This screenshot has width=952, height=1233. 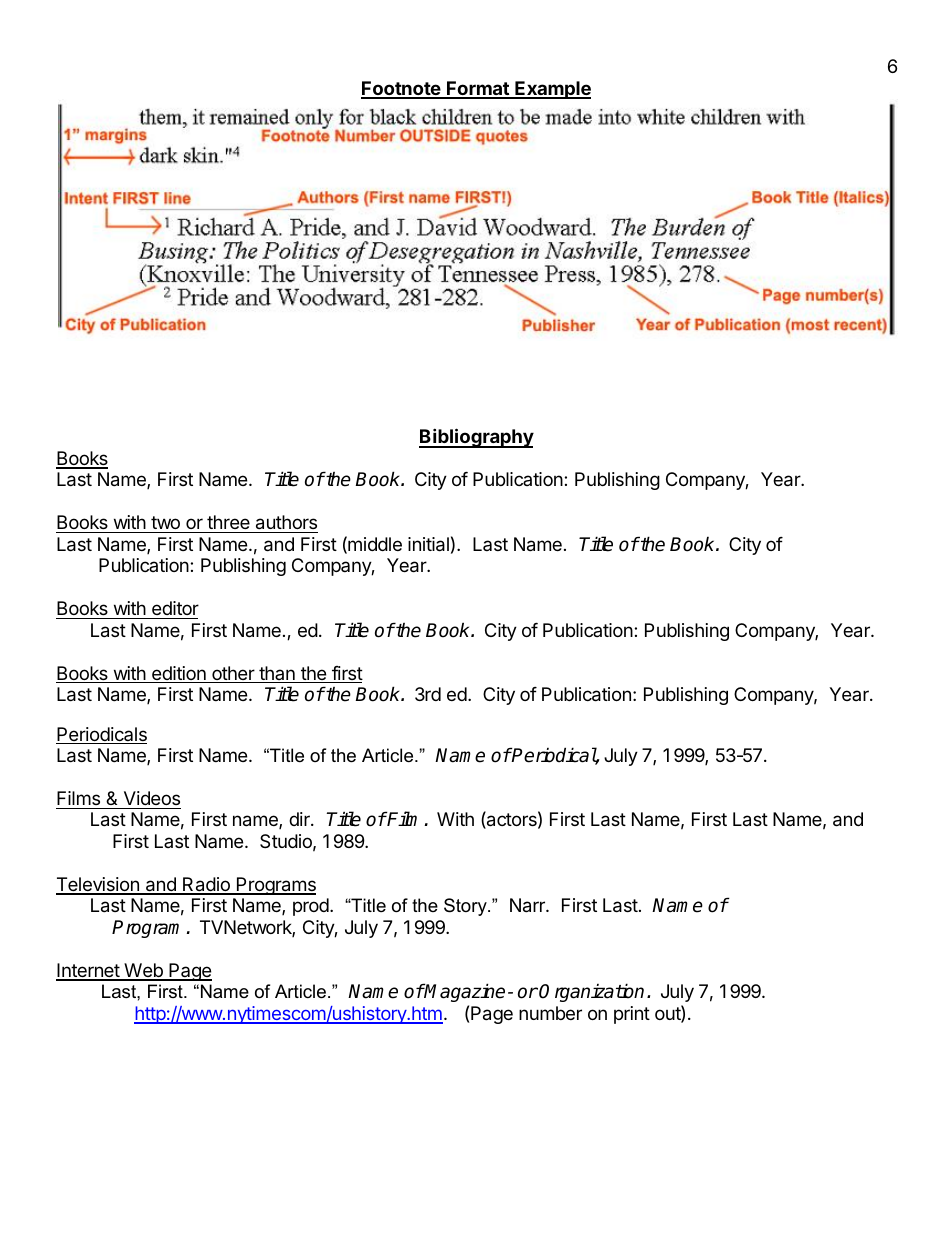 What do you see at coordinates (179, 674) in the screenshot?
I see `edition` at bounding box center [179, 674].
